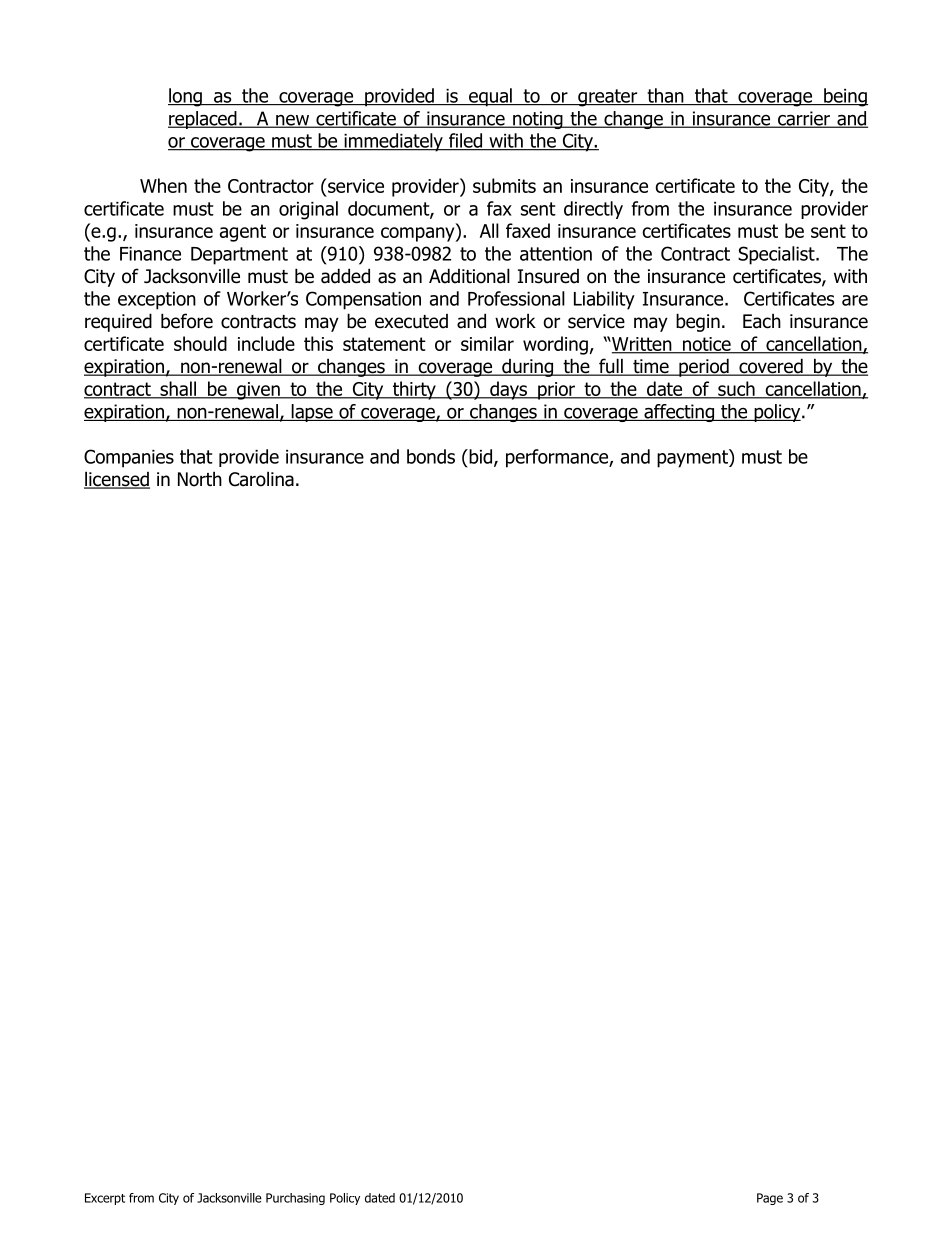 Image resolution: width=952 pixels, height=1233 pixels. I want to click on Excerpt, so click(105, 1199).
